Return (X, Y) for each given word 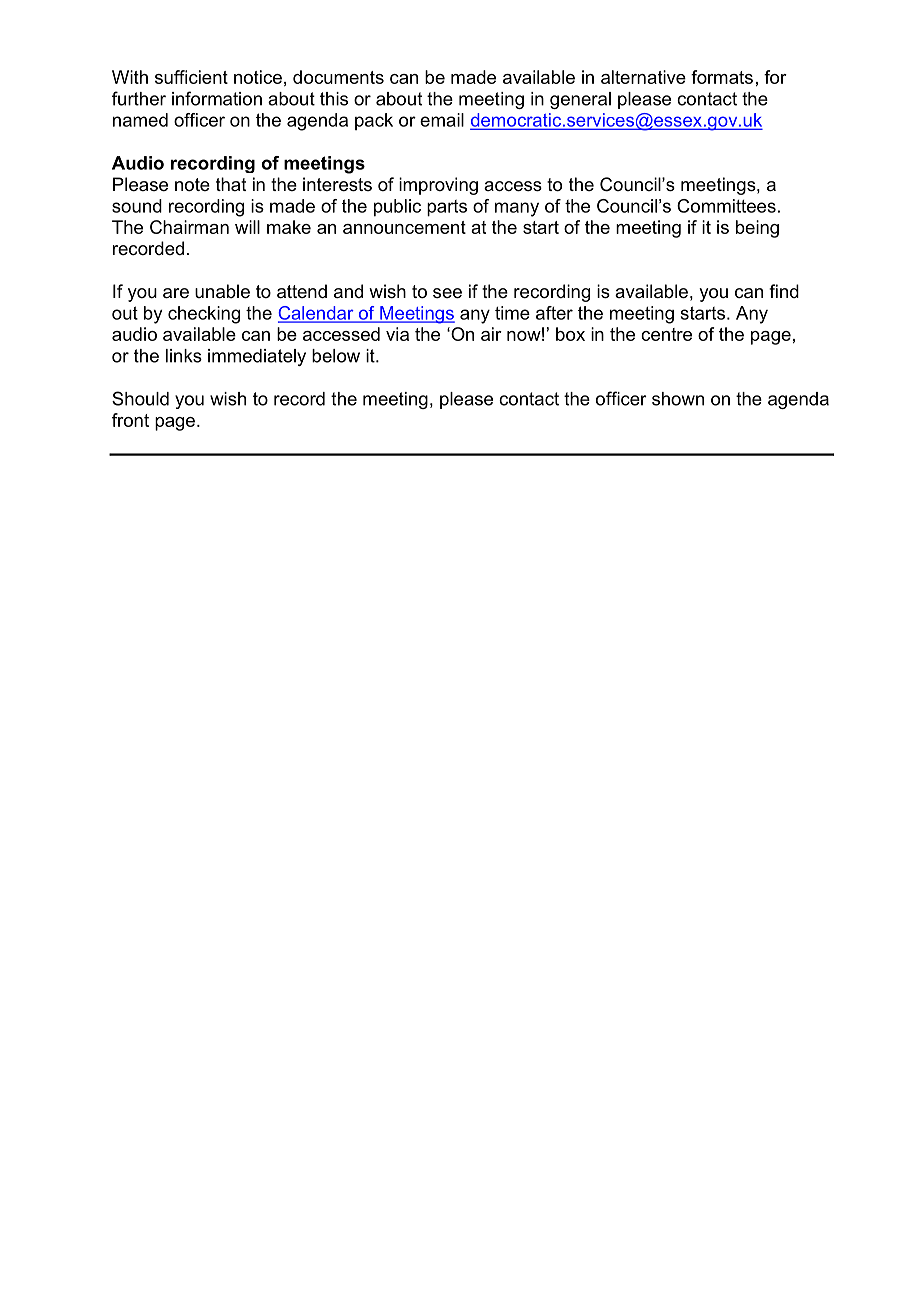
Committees (726, 206)
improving (438, 186)
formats (722, 77)
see (447, 293)
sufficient (191, 77)
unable (222, 291)
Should (140, 398)
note (192, 184)
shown (678, 399)
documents (338, 77)
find (784, 291)
